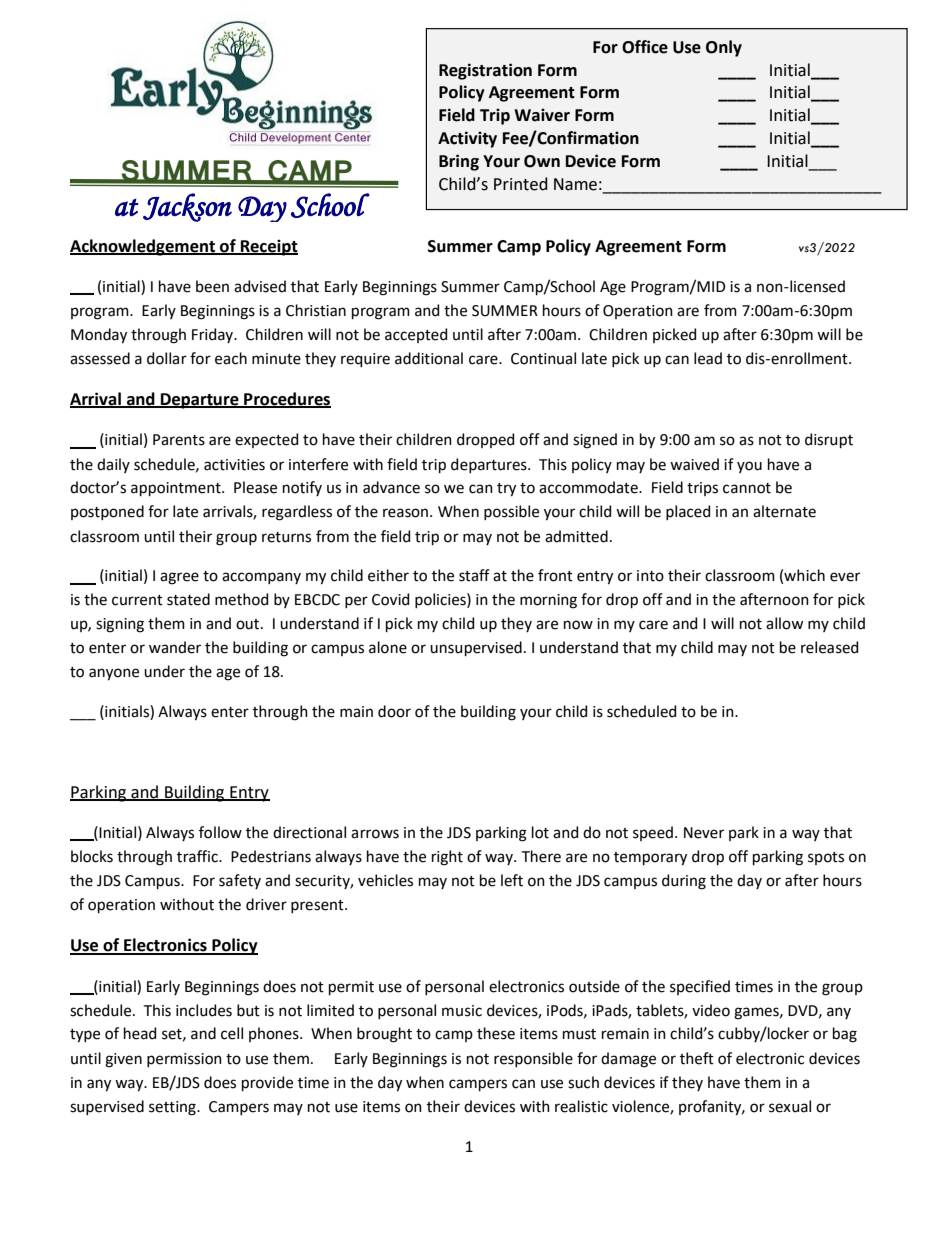 This screenshot has width=952, height=1233. What do you see at coordinates (724, 48) in the screenshot?
I see `Only` at bounding box center [724, 48].
